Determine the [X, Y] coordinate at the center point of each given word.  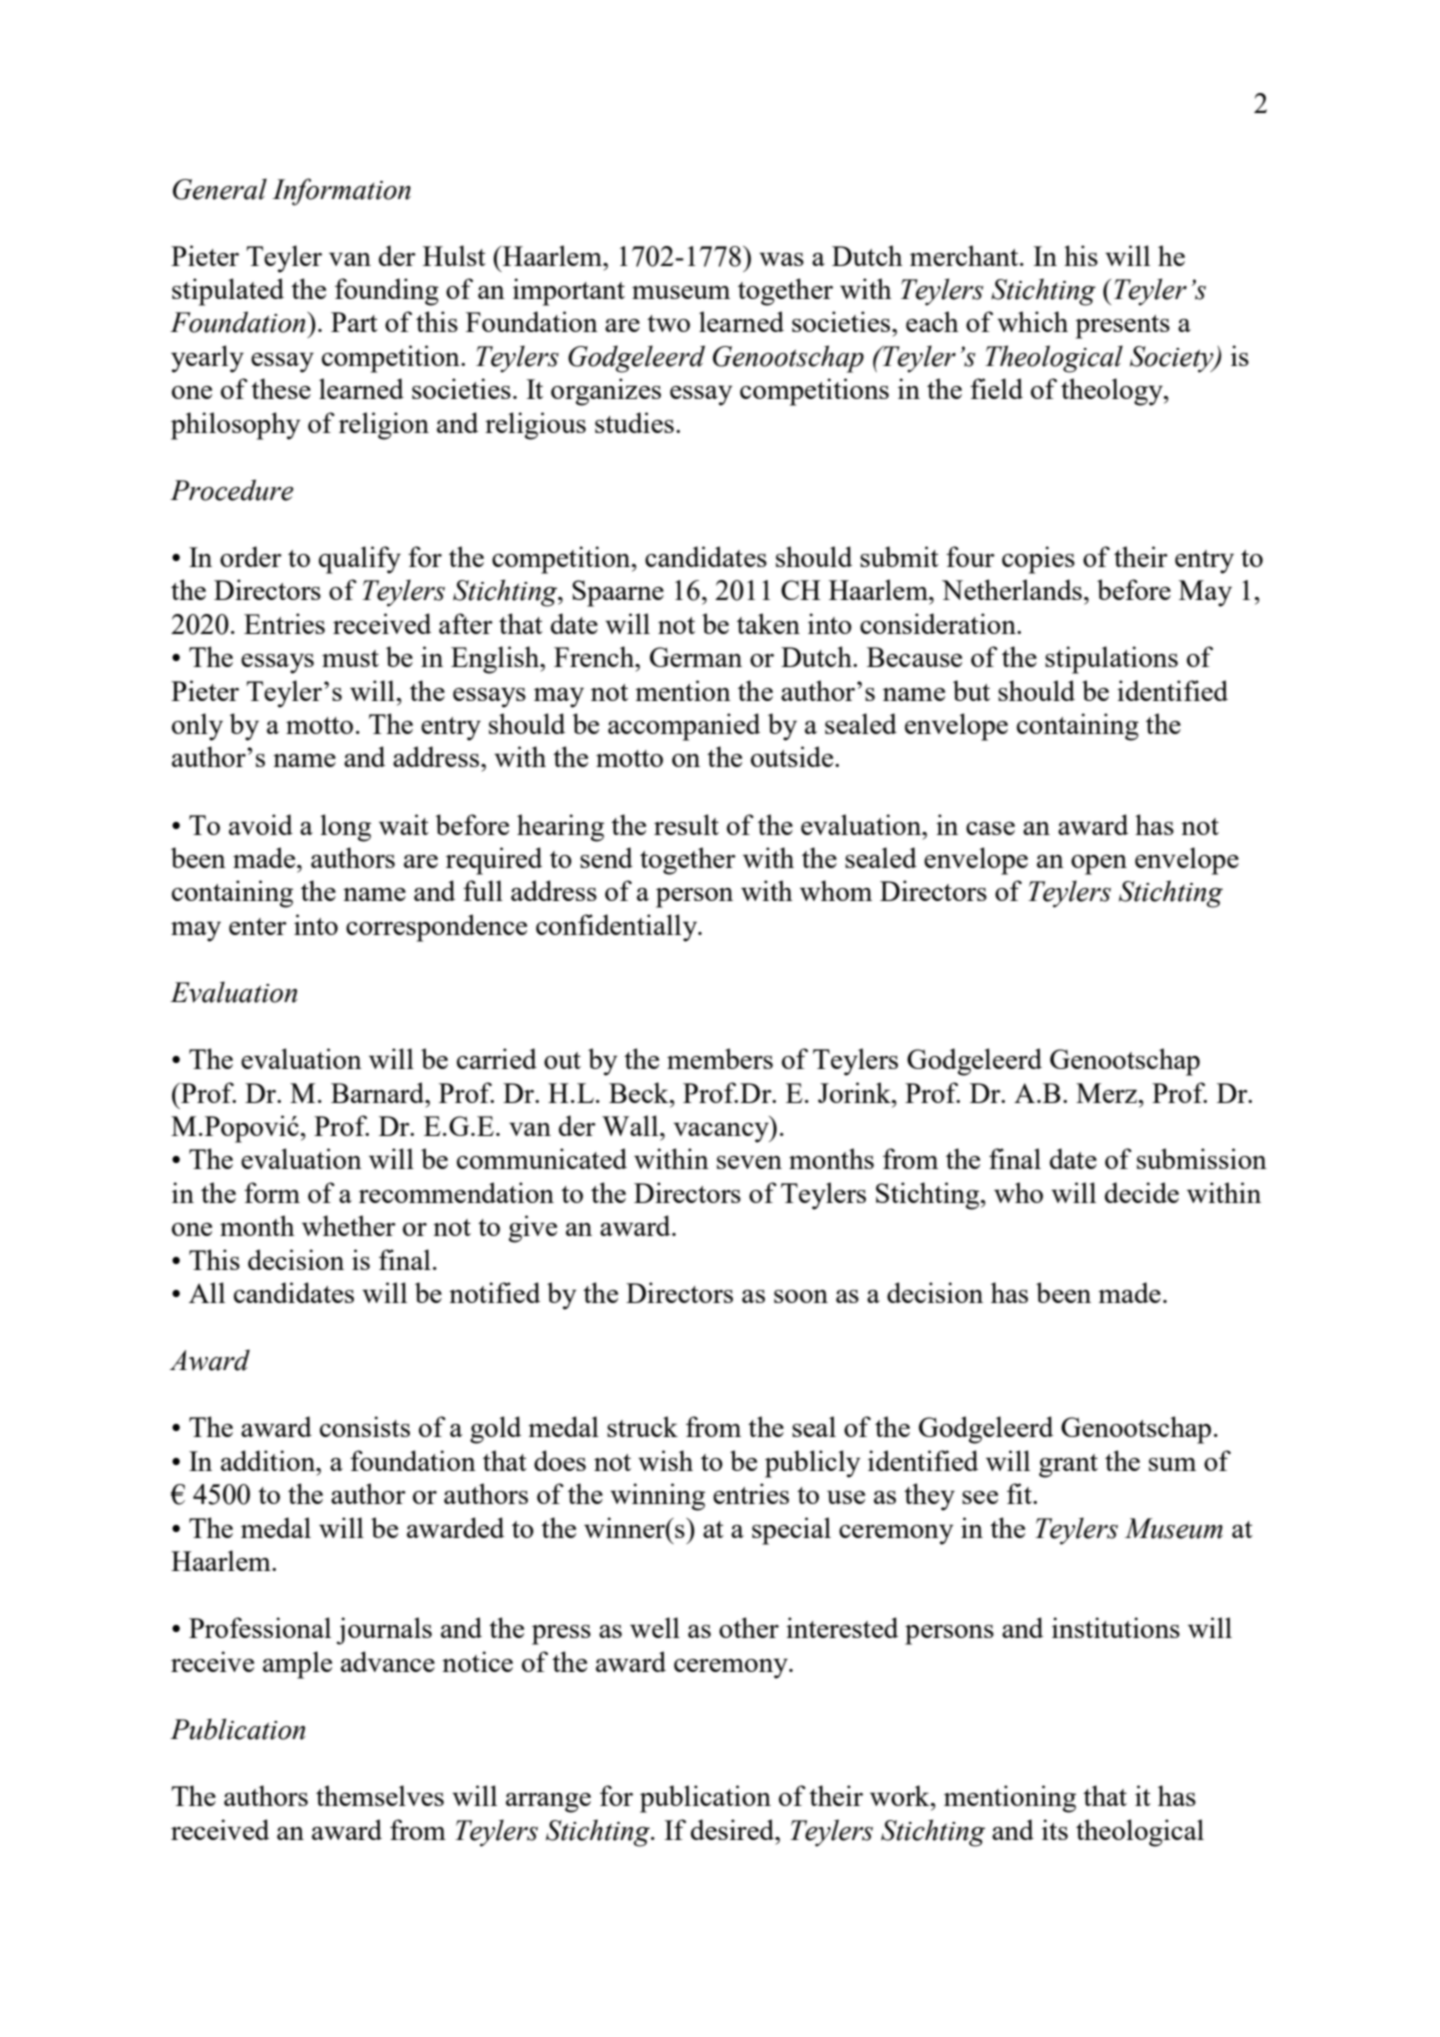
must [350, 658]
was [781, 259]
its [1055, 1829]
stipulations [1111, 660]
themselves [380, 1795]
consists [365, 1426]
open [1099, 865]
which [1032, 321]
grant [1068, 1466]
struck [642, 1426]
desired [734, 1829]
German [696, 657]
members [720, 1058]
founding [387, 292]
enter [258, 926]
